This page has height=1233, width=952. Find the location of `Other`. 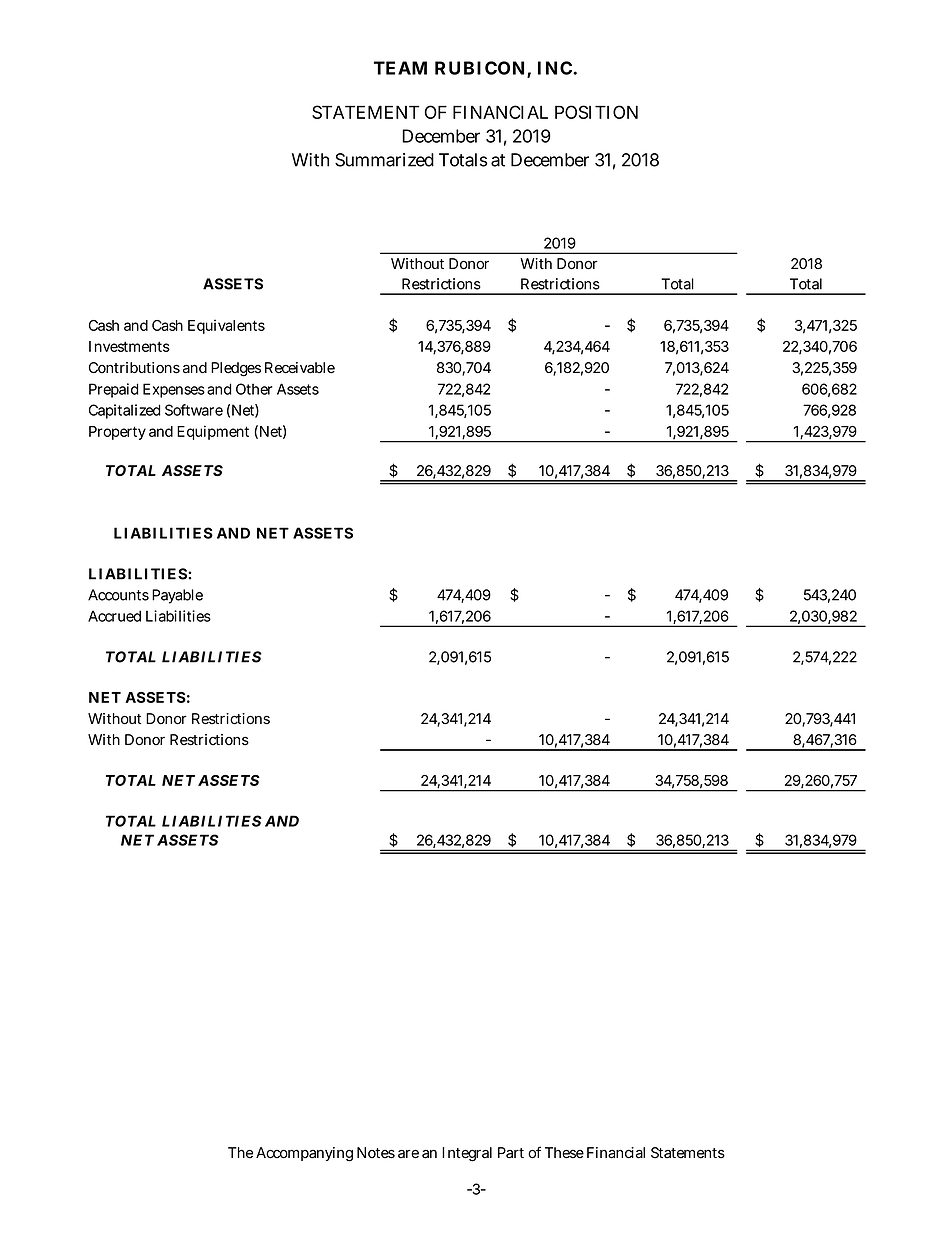

Other is located at coordinates (254, 389).
